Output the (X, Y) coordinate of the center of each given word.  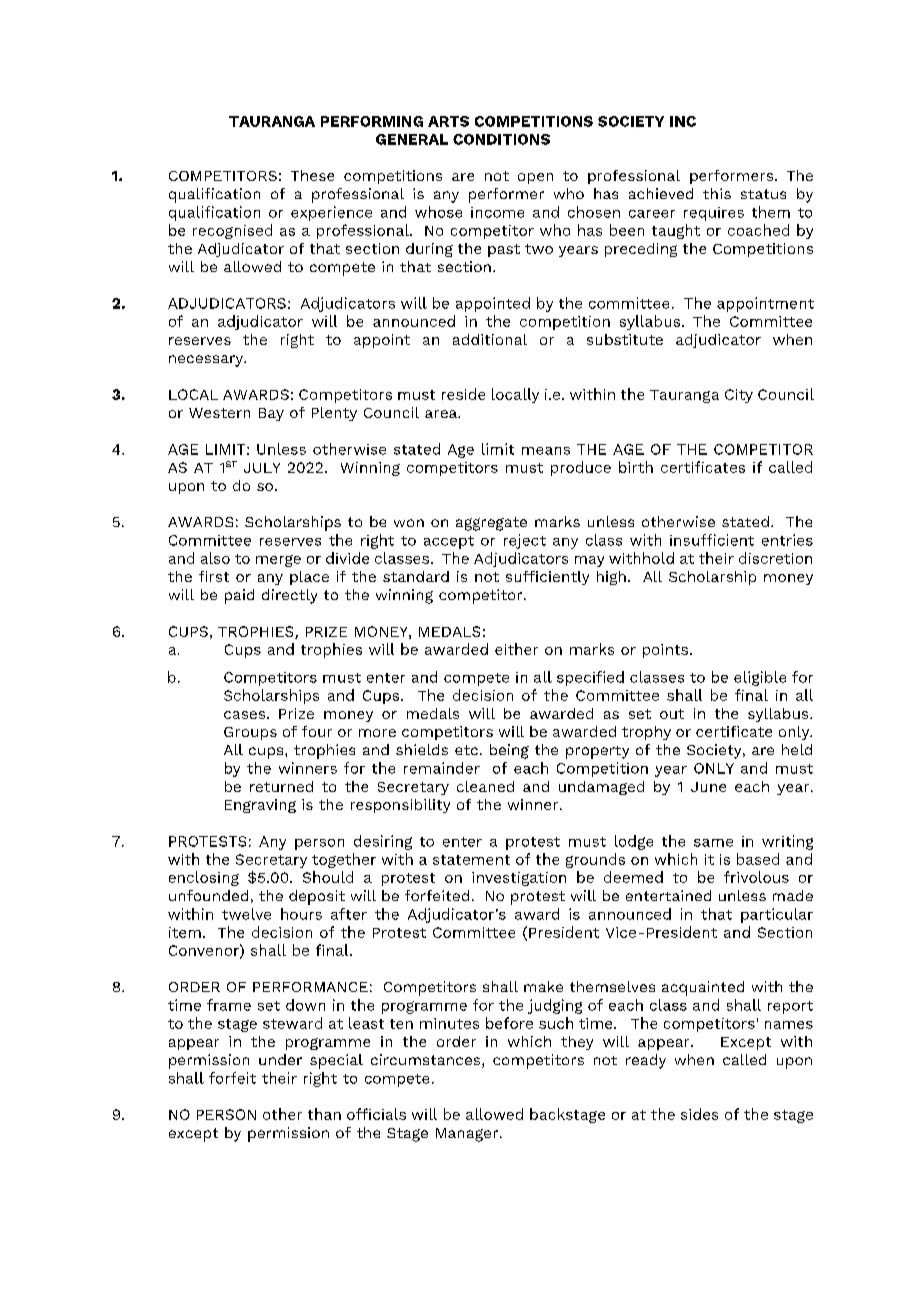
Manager (468, 1135)
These (312, 175)
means (546, 451)
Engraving (260, 806)
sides (699, 1114)
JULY (262, 468)
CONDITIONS (501, 139)
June (708, 787)
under (280, 1059)
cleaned (485, 786)
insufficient (712, 540)
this (717, 193)
